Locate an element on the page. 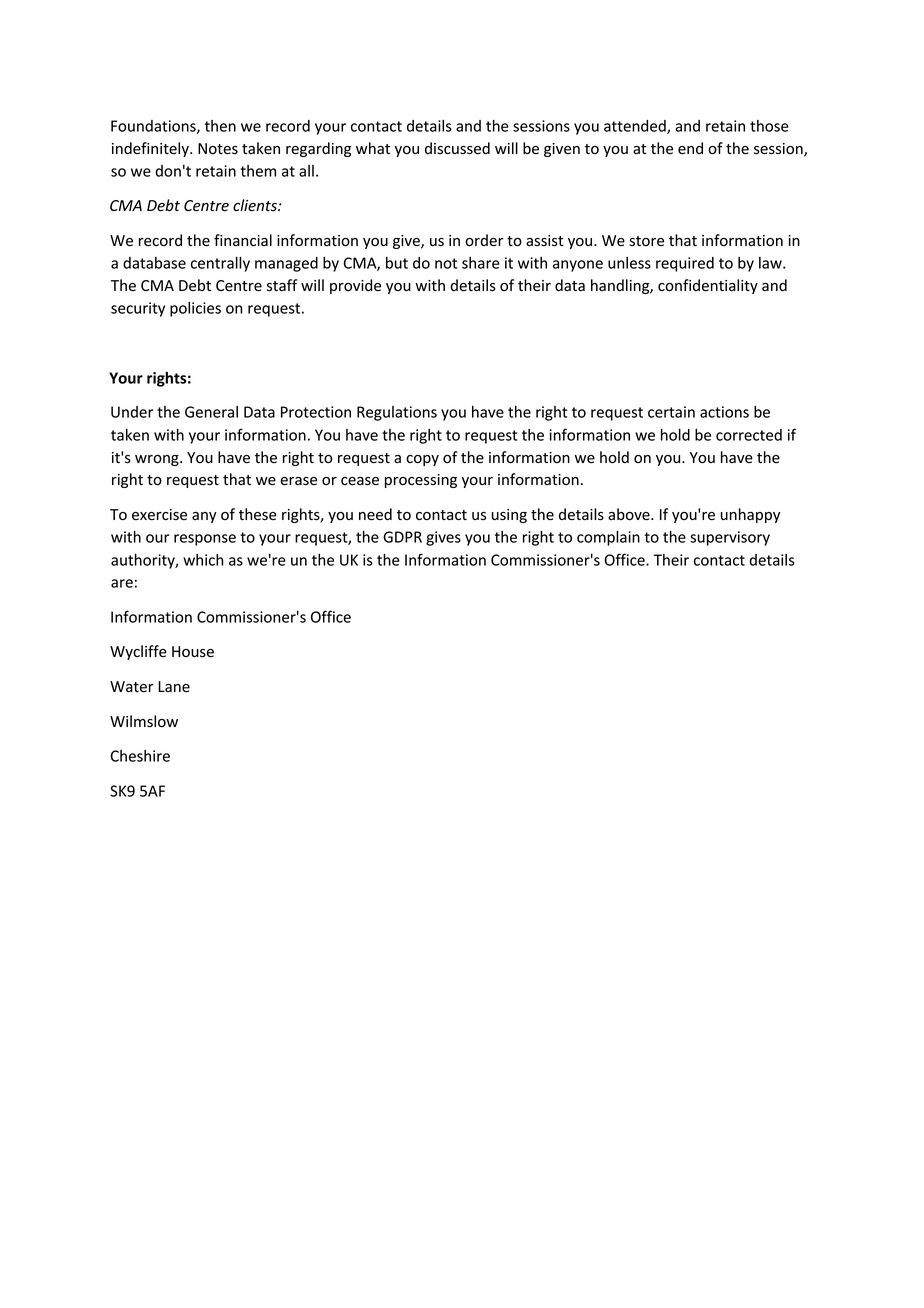  copy is located at coordinates (422, 460).
